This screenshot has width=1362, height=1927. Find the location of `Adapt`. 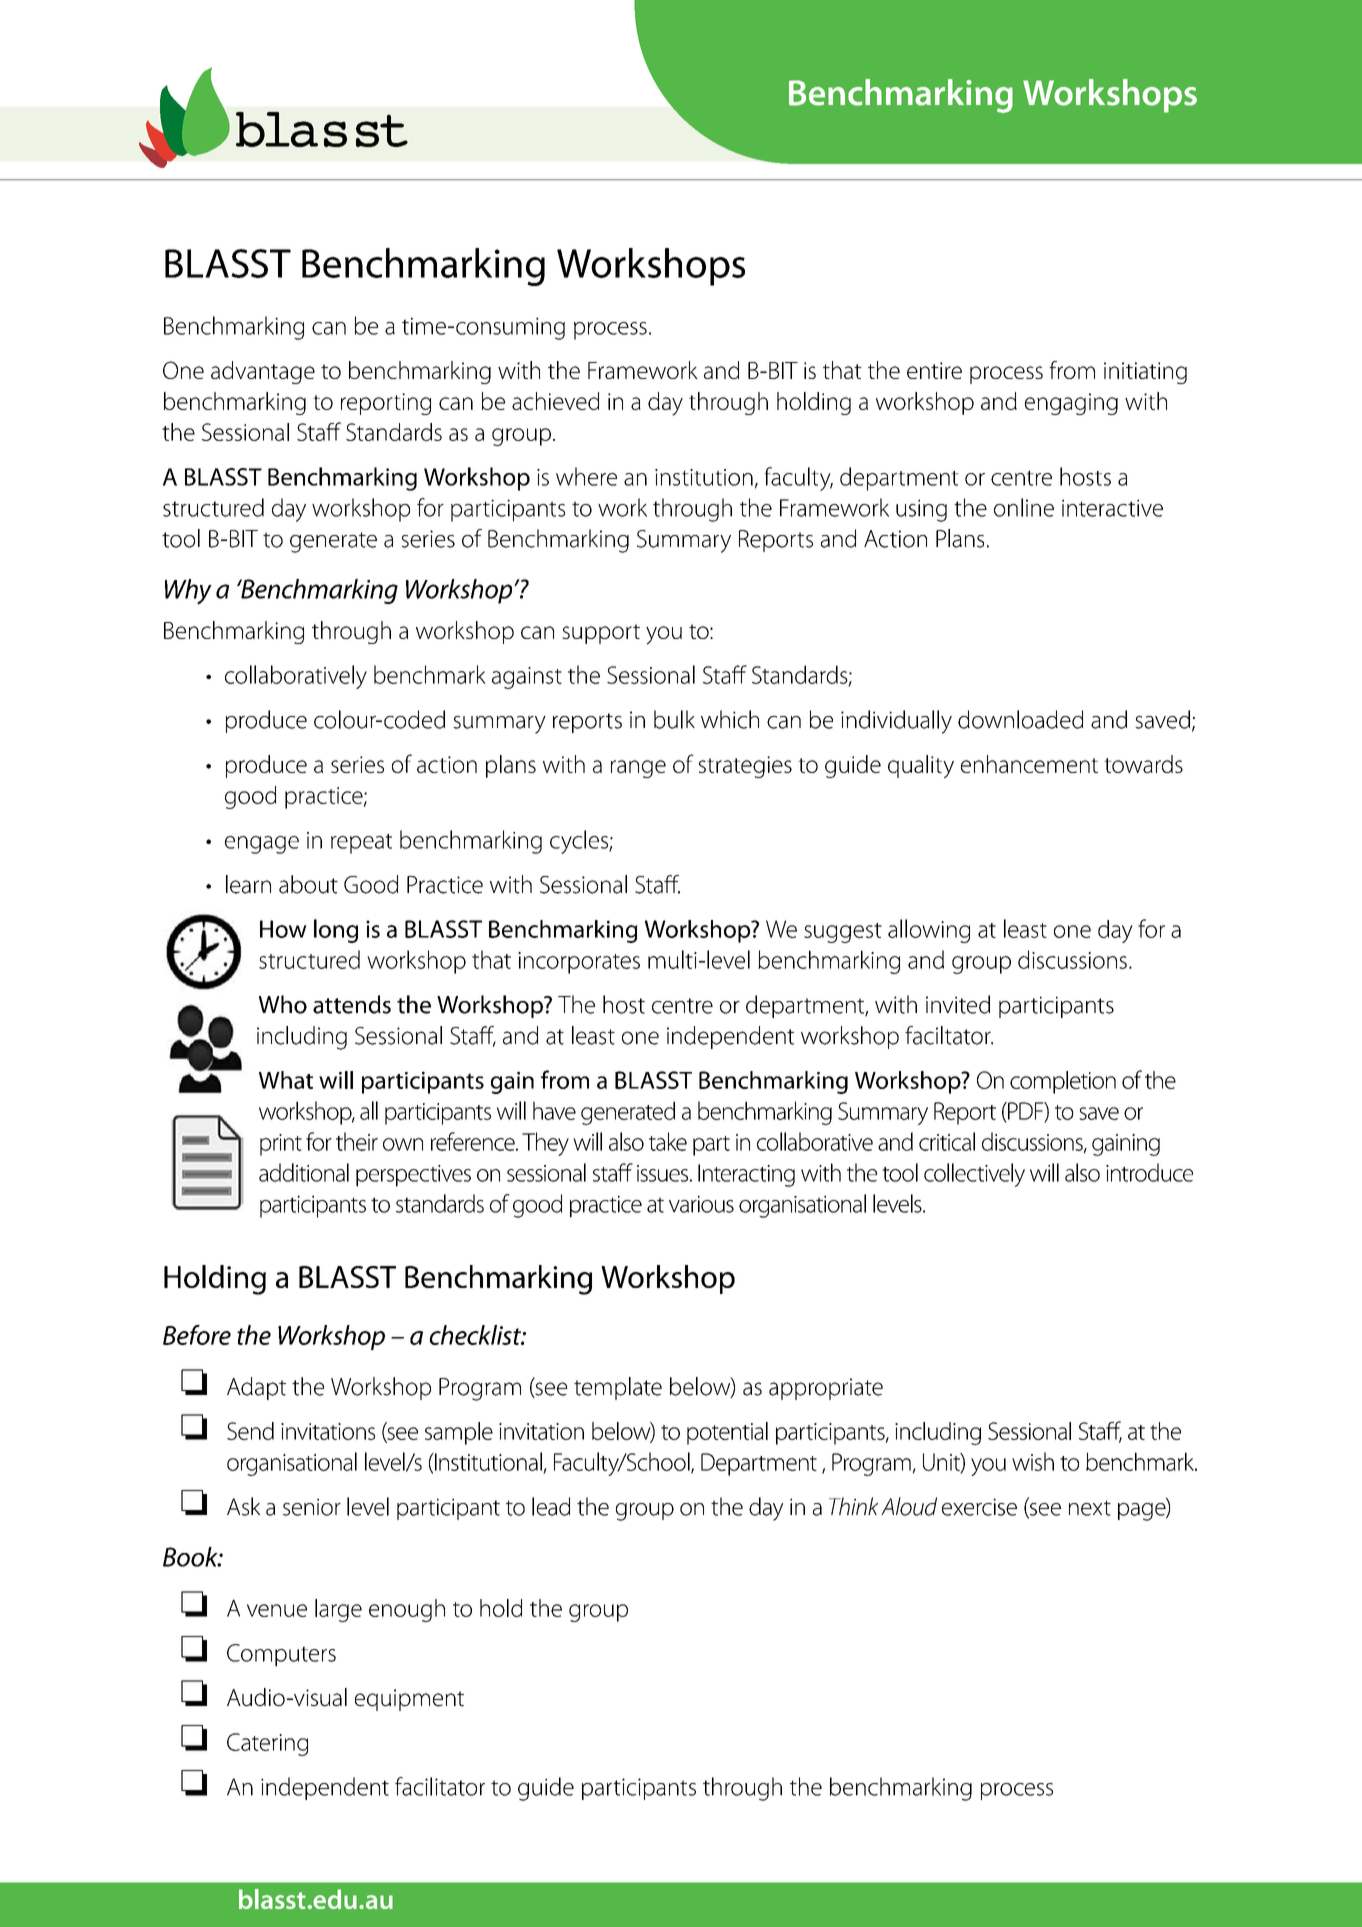

Adapt is located at coordinates (256, 1388).
